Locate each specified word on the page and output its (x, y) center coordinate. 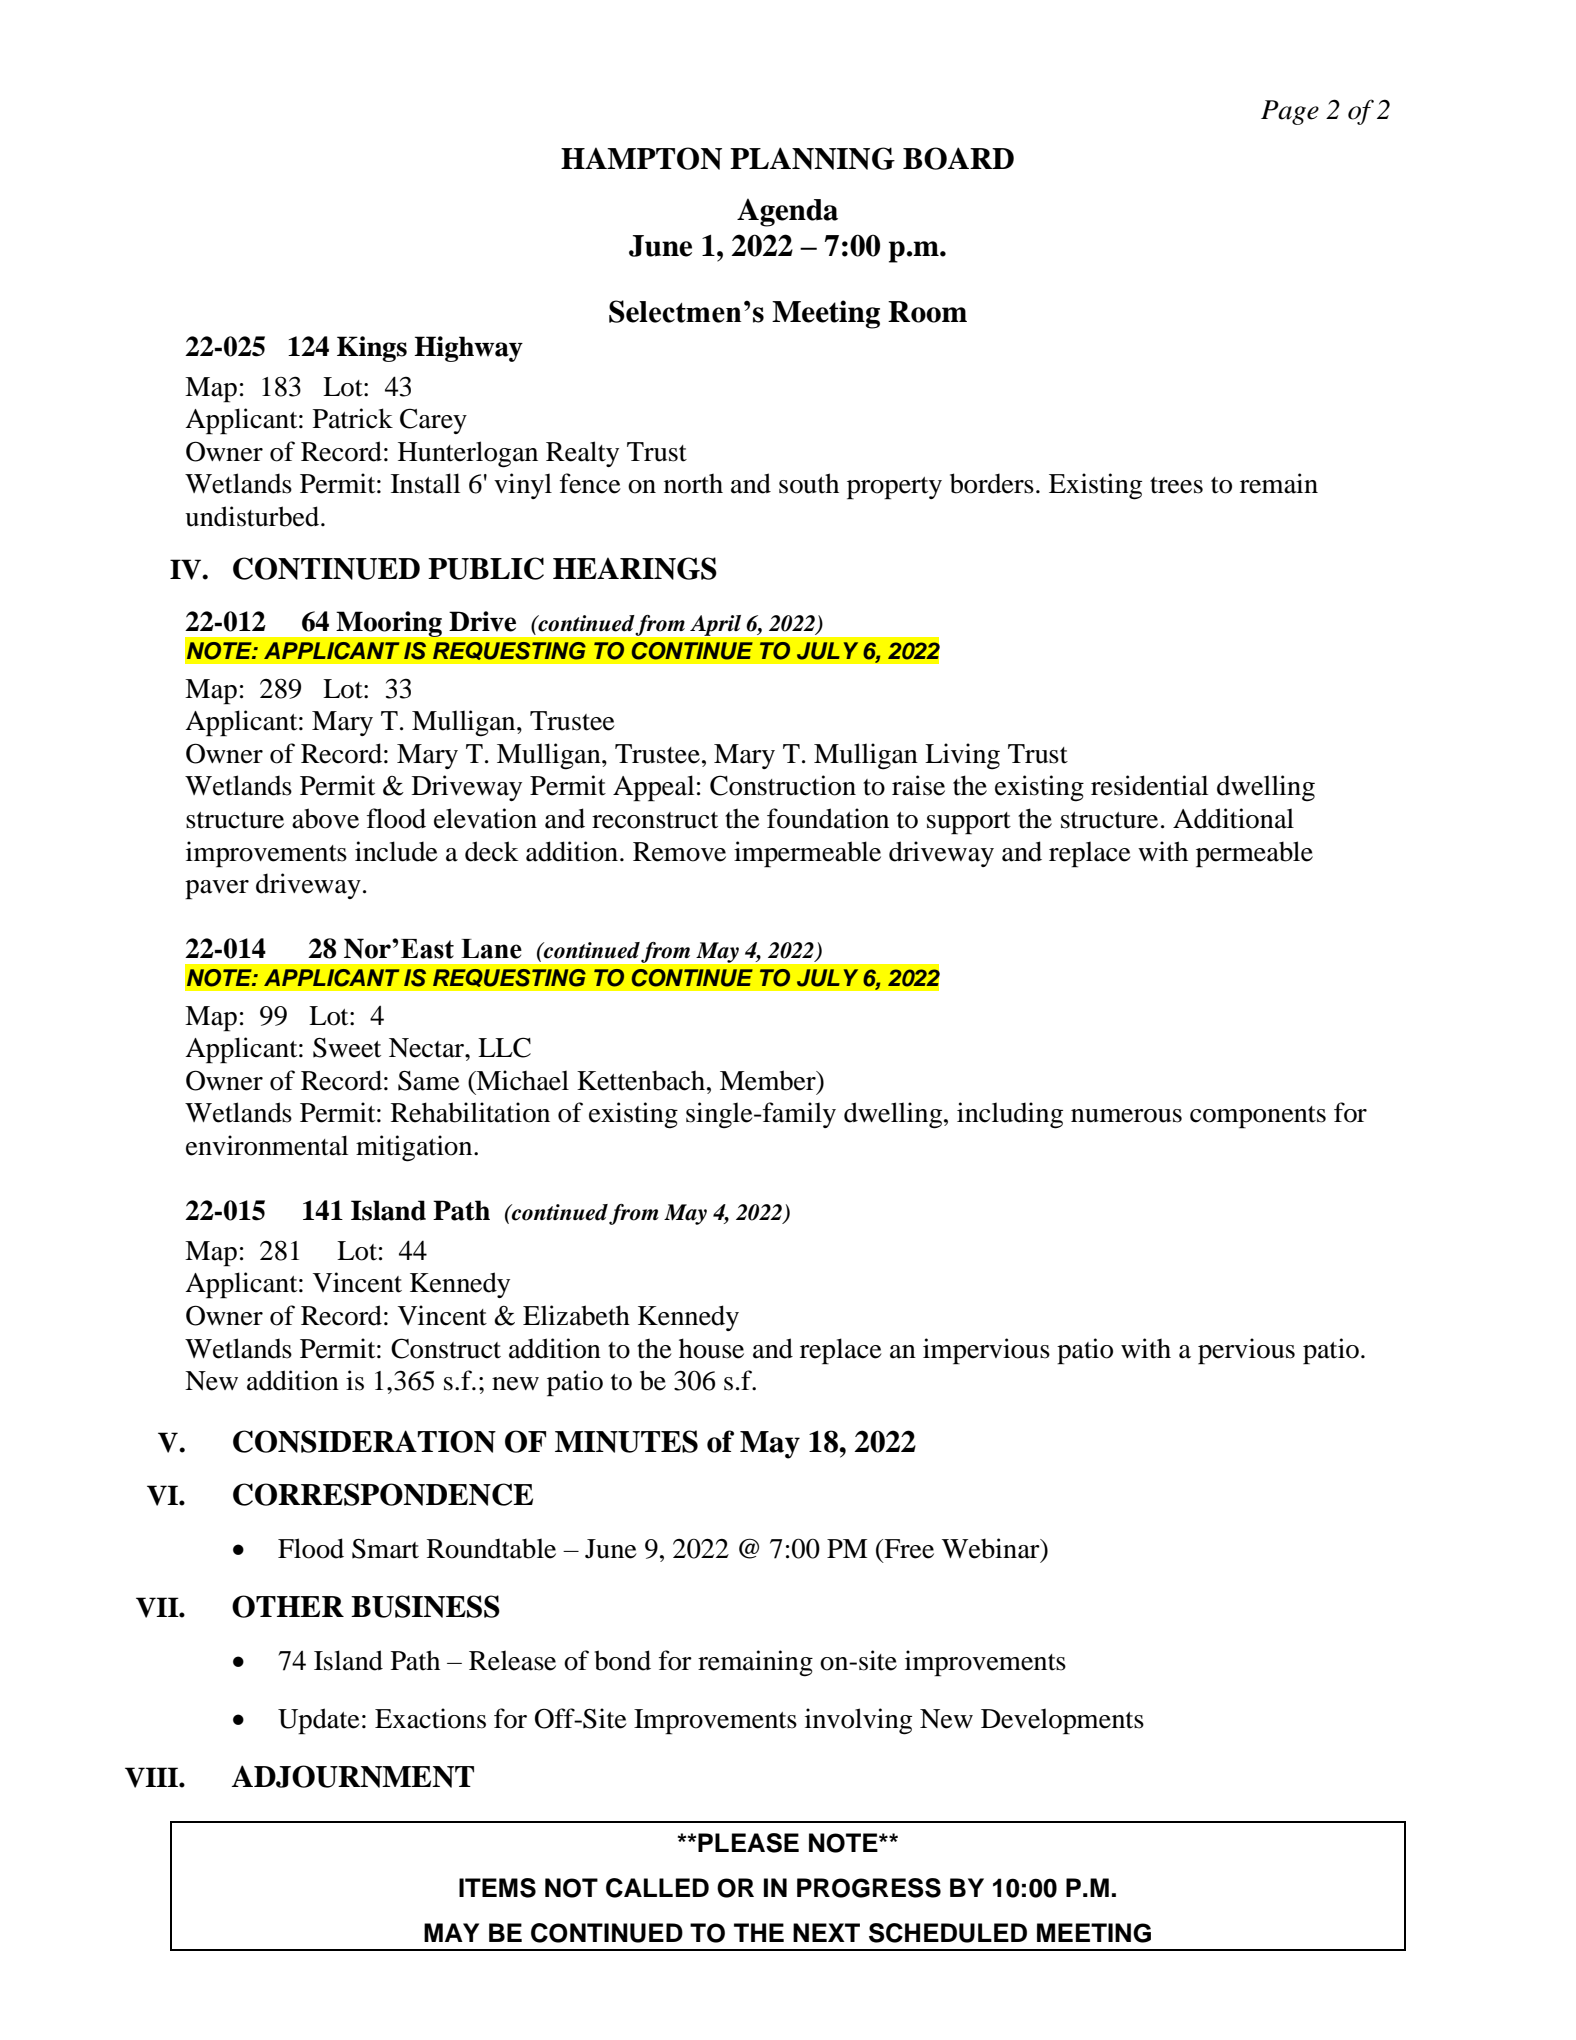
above (325, 818)
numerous (1126, 1116)
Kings (372, 349)
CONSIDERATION (364, 1441)
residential (1149, 785)
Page (1290, 112)
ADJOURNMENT (353, 1776)
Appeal (653, 788)
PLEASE (747, 1843)
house (711, 1348)
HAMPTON (641, 158)
